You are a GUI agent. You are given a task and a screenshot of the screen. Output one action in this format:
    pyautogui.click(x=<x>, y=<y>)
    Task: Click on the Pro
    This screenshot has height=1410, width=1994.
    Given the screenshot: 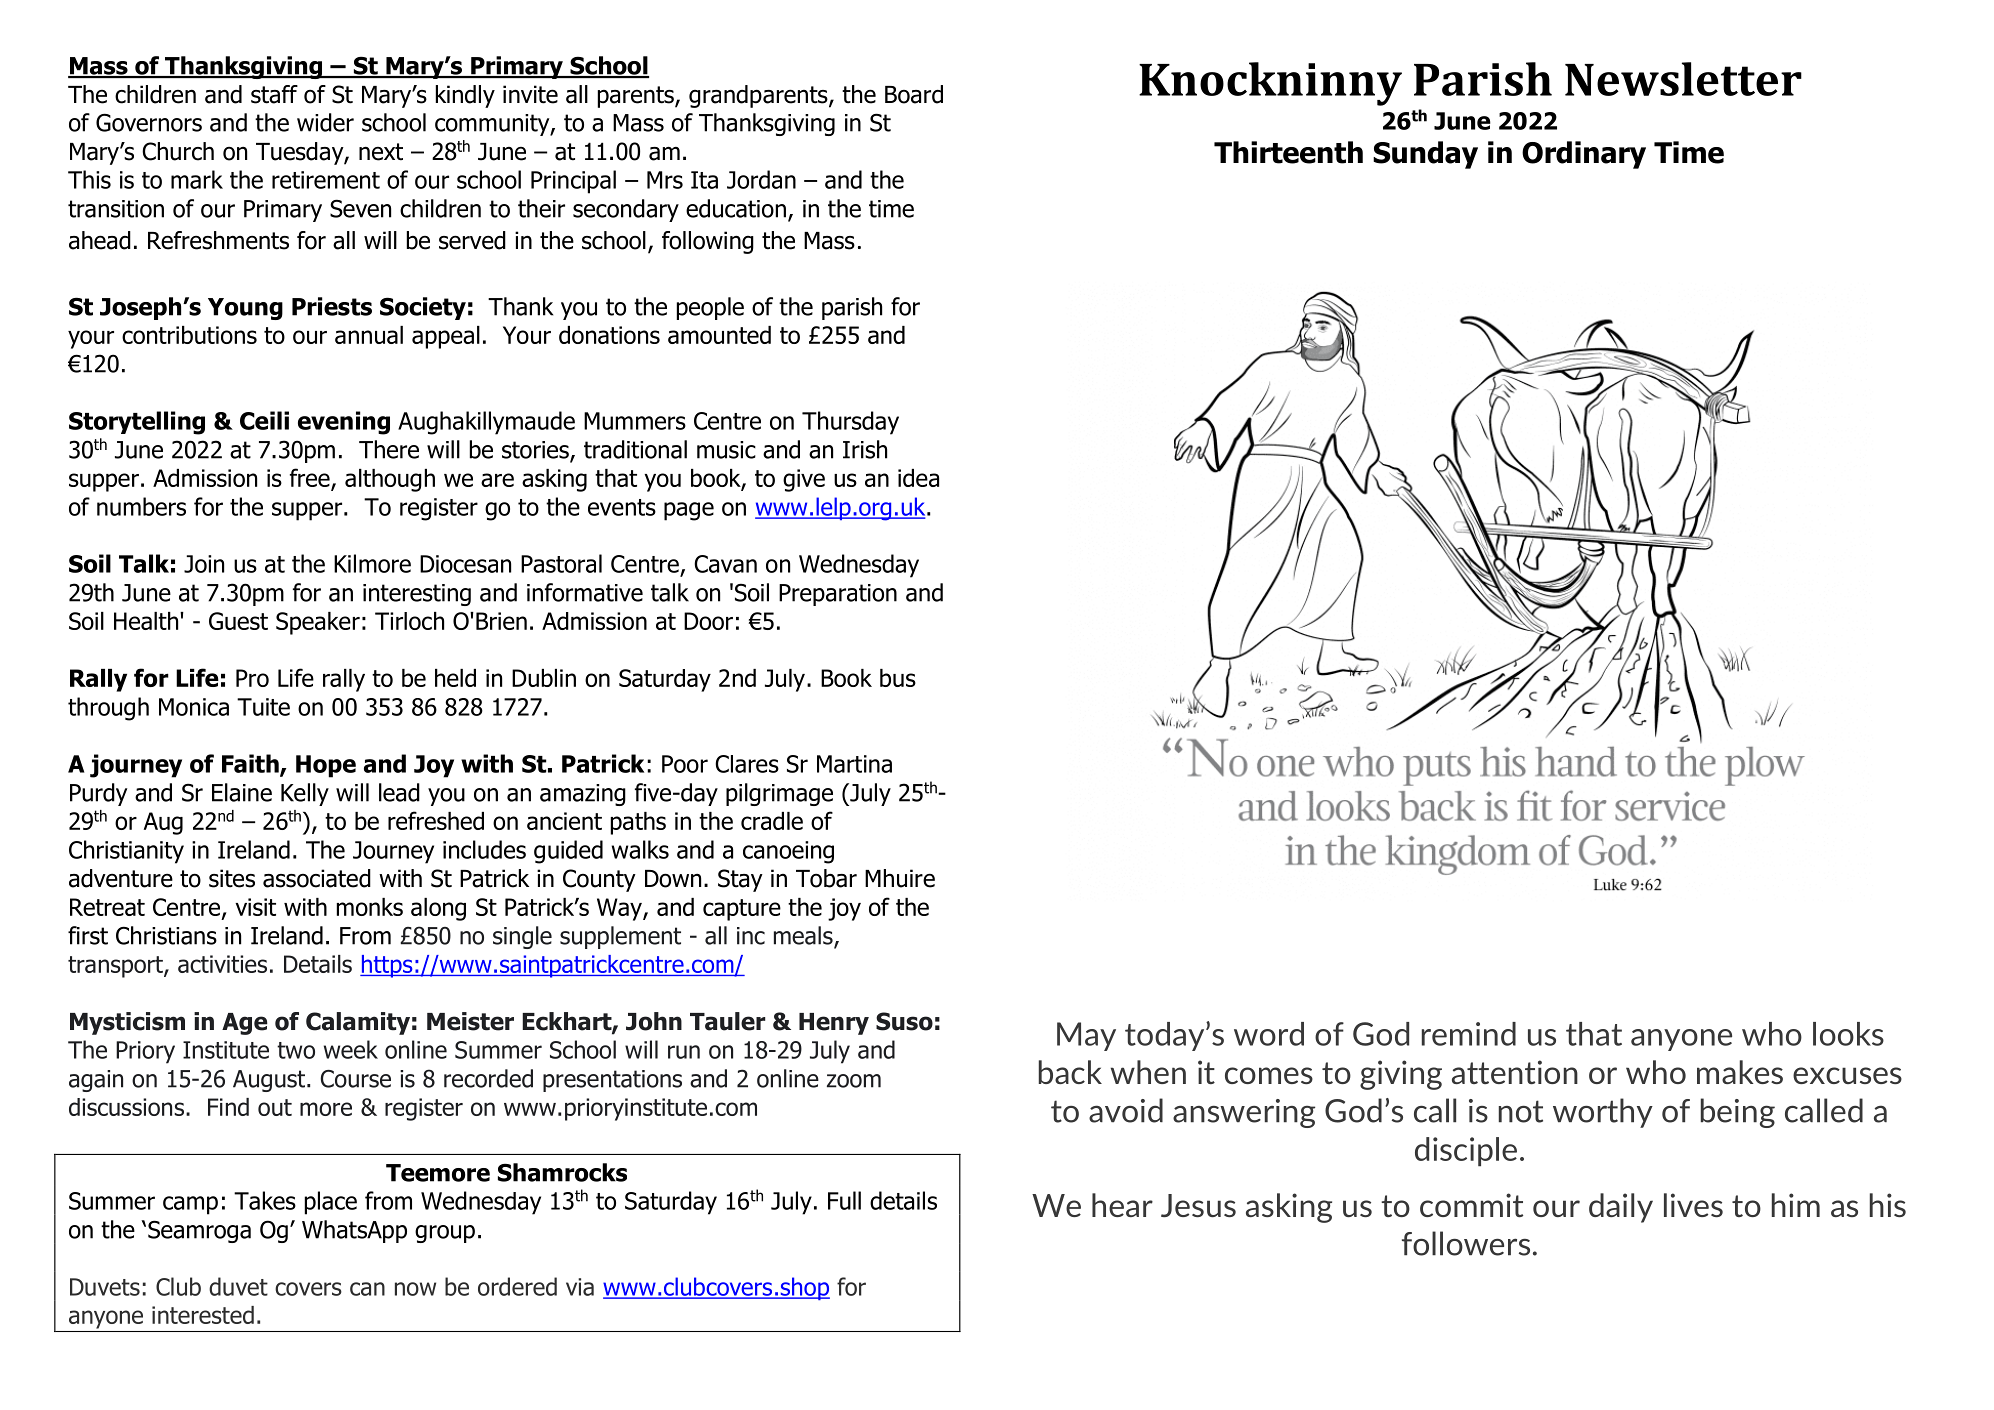 What is the action you would take?
    pyautogui.click(x=252, y=678)
